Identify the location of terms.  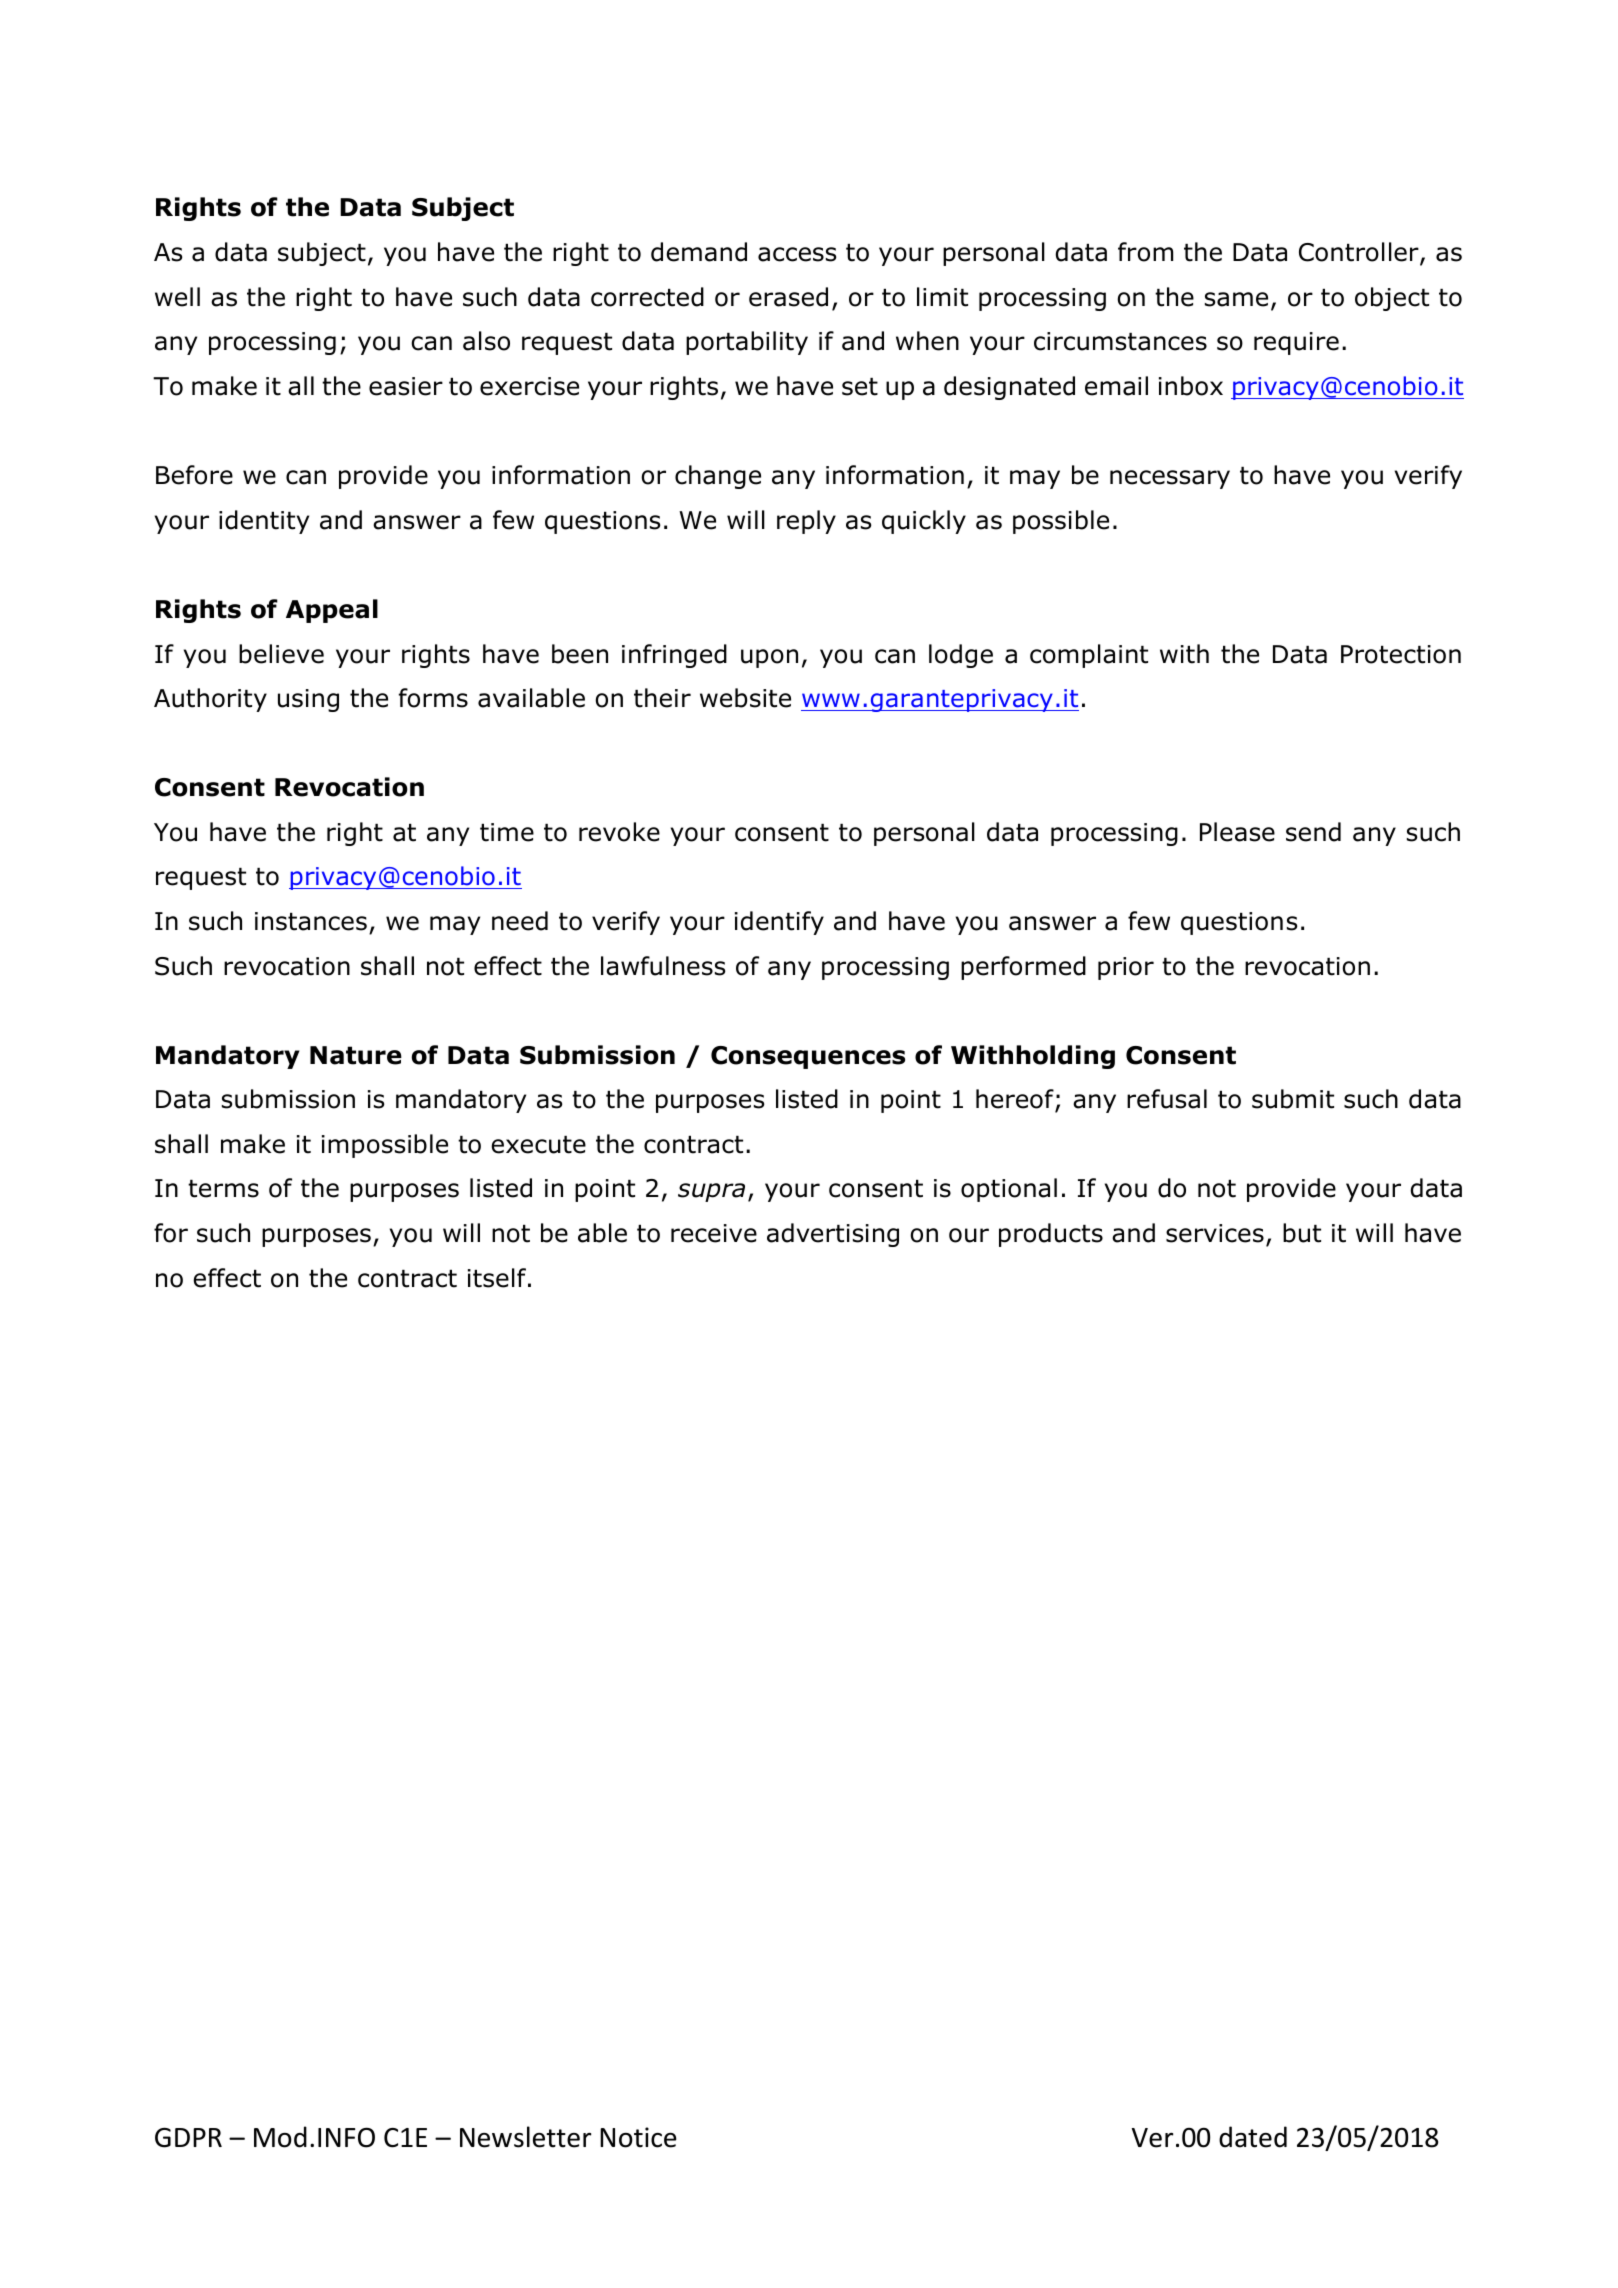
(223, 1189).
